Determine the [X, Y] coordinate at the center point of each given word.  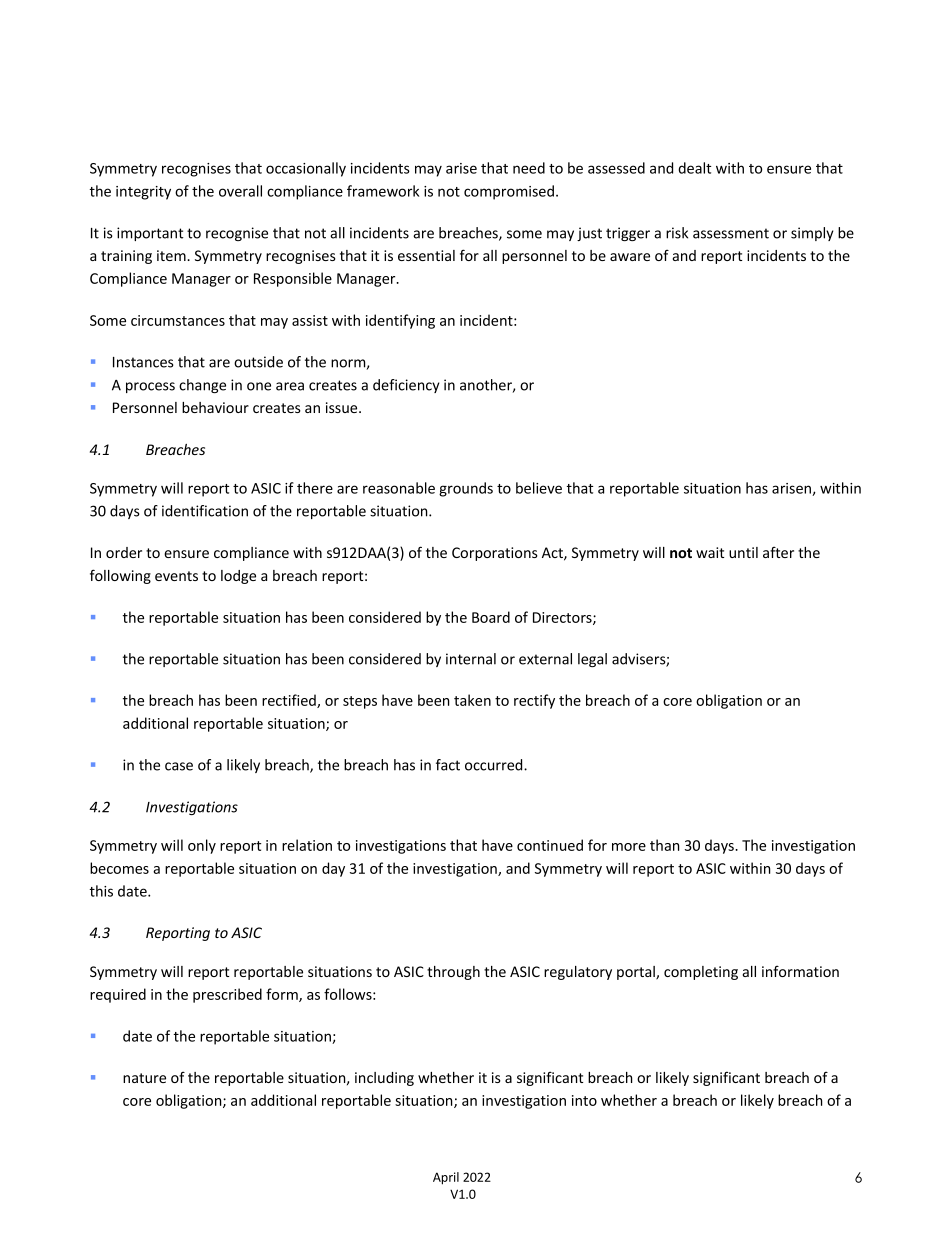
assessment [731, 233]
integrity [143, 193]
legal [592, 660]
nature [144, 1078]
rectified [290, 701]
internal [471, 659]
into [584, 1100]
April [446, 1178]
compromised [509, 192]
